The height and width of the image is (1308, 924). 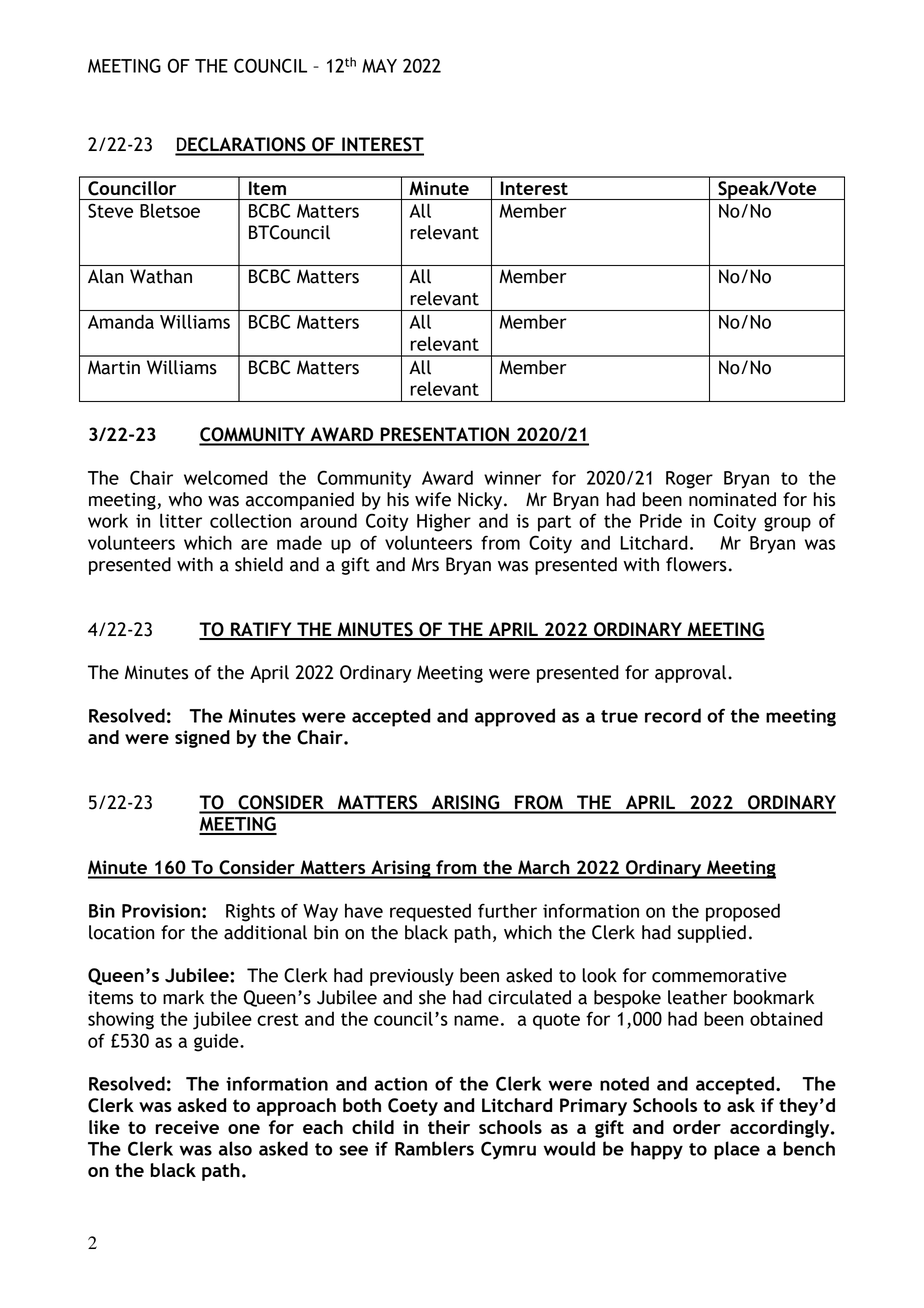 What do you see at coordinates (696, 564) in the image?
I see `flowers` at bounding box center [696, 564].
